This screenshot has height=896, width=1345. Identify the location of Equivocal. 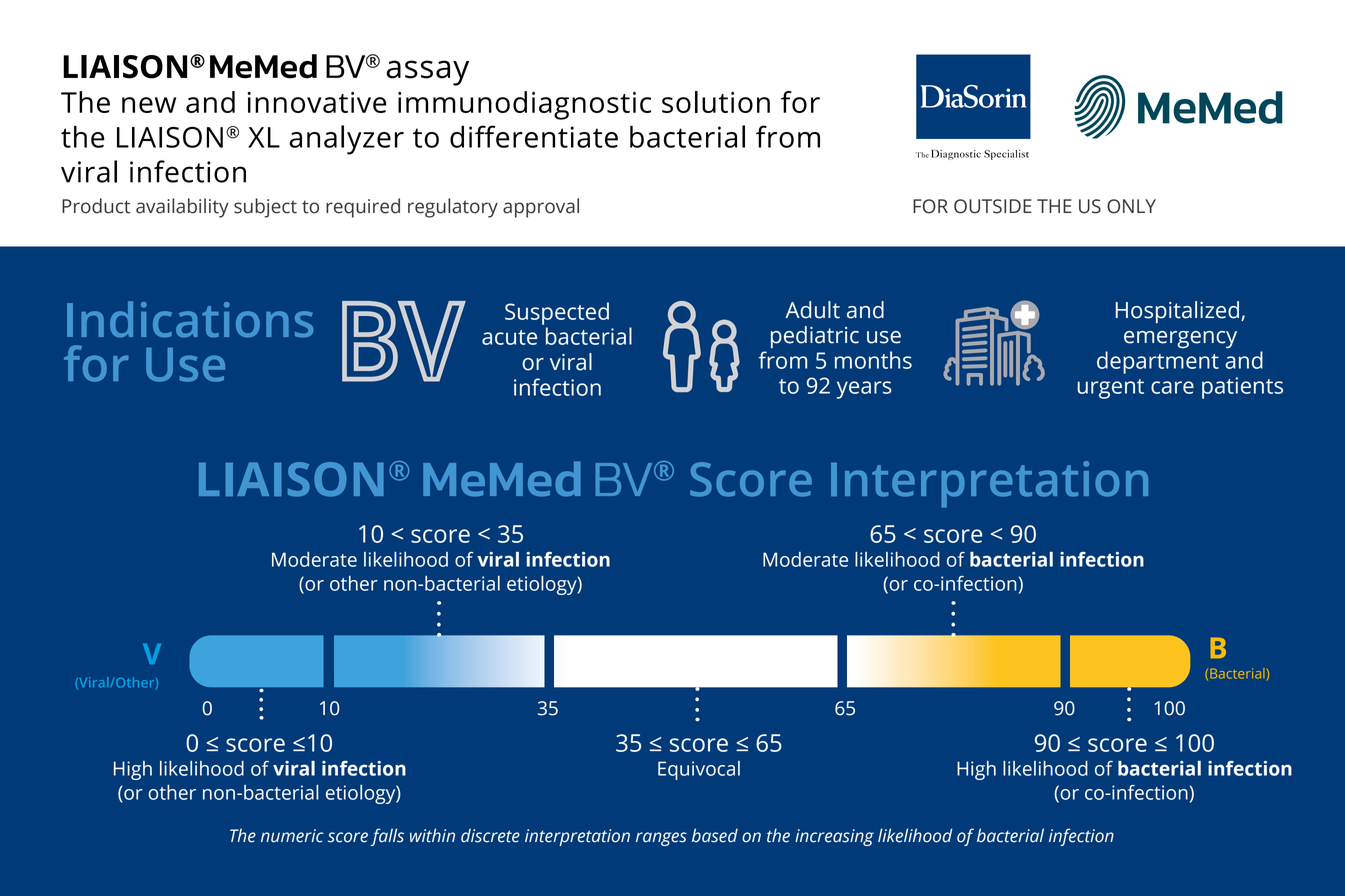
(699, 770).
